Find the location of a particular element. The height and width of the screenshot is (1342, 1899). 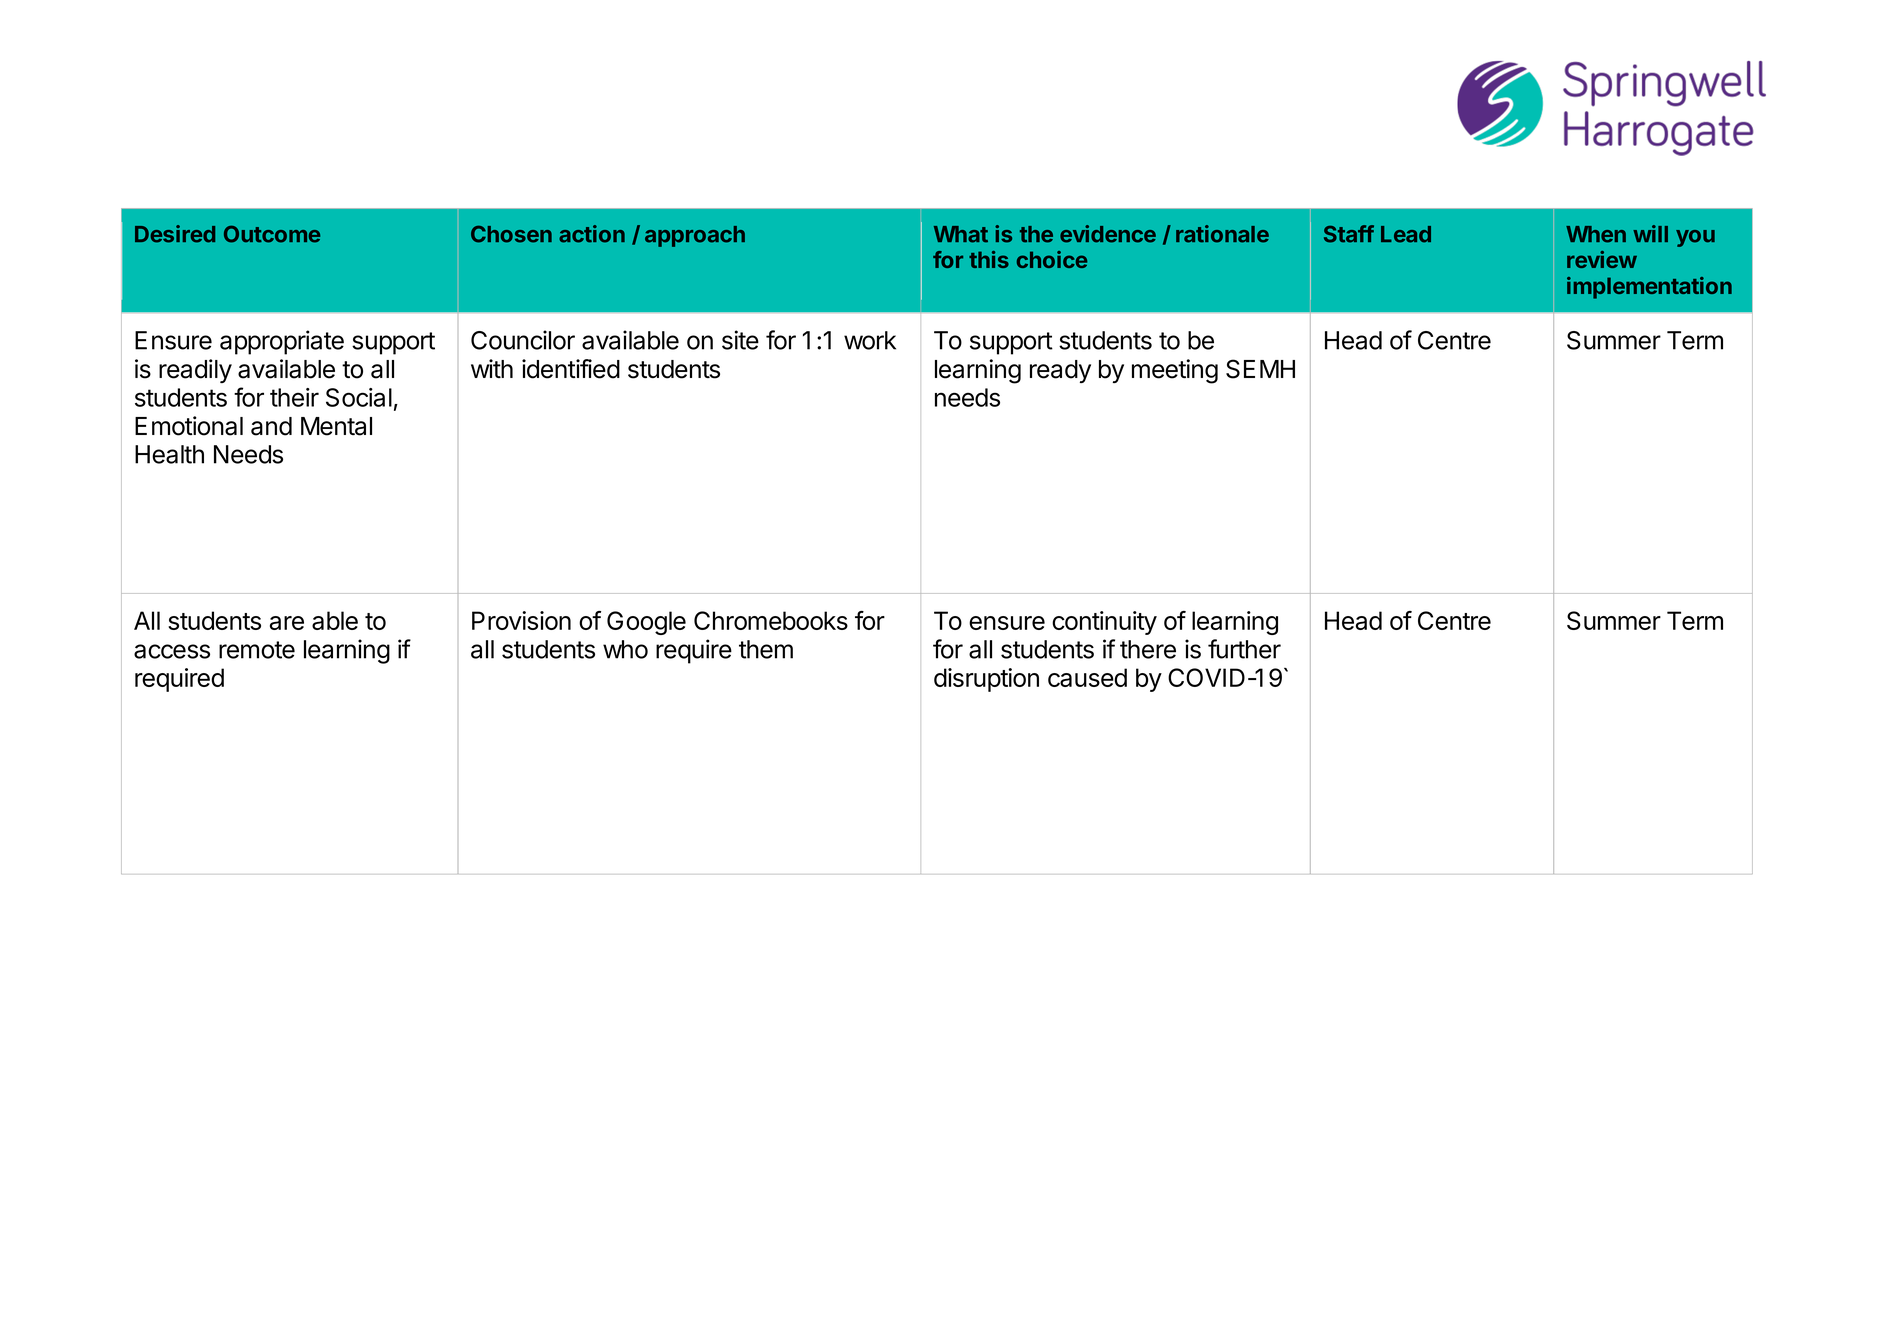

disruption is located at coordinates (986, 680).
